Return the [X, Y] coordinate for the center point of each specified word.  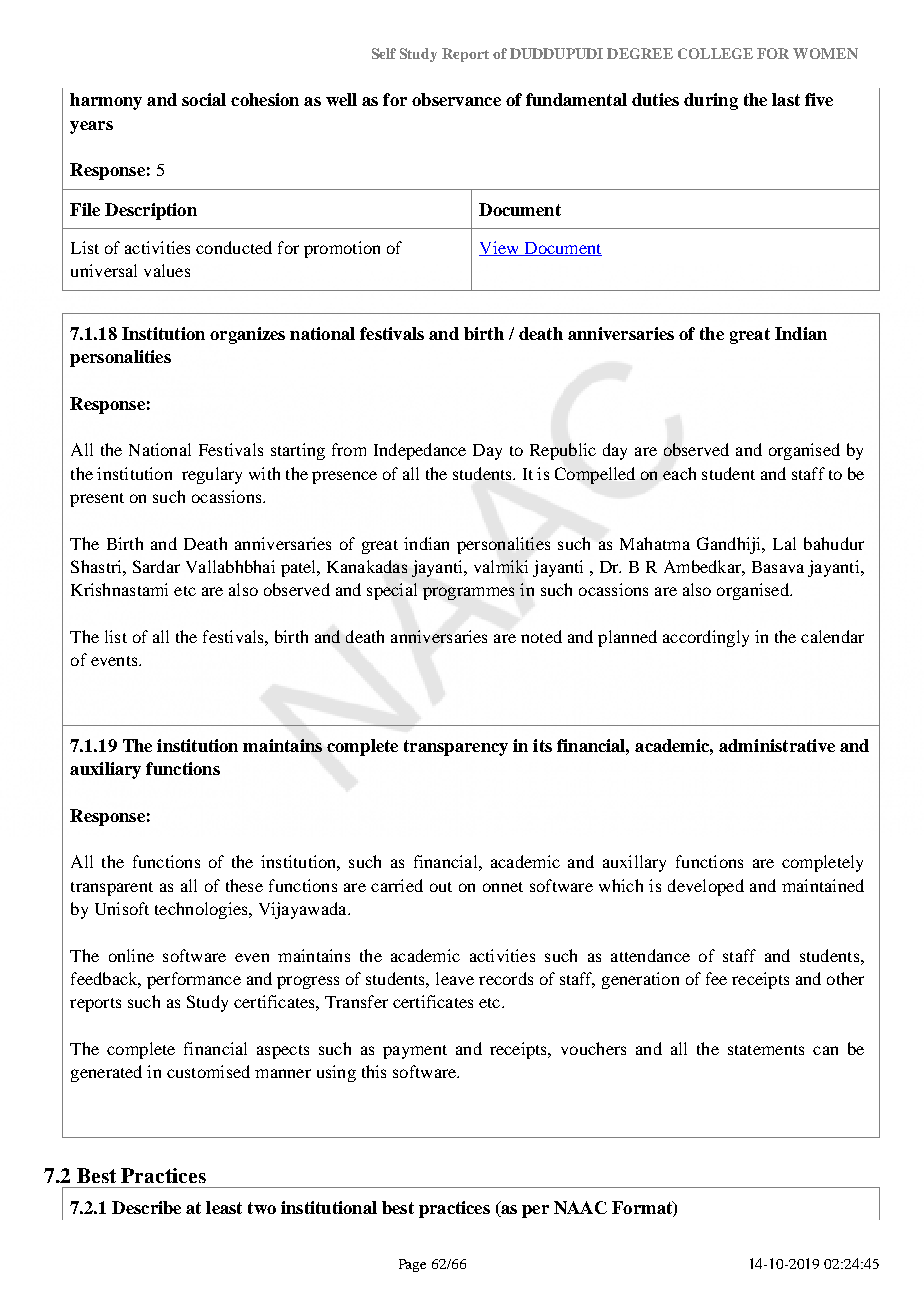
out [441, 887]
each [679, 473]
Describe [146, 1207]
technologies [202, 910]
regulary [212, 475]
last [786, 99]
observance [456, 99]
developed [706, 887]
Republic [563, 451]
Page [412, 1265]
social [204, 99]
